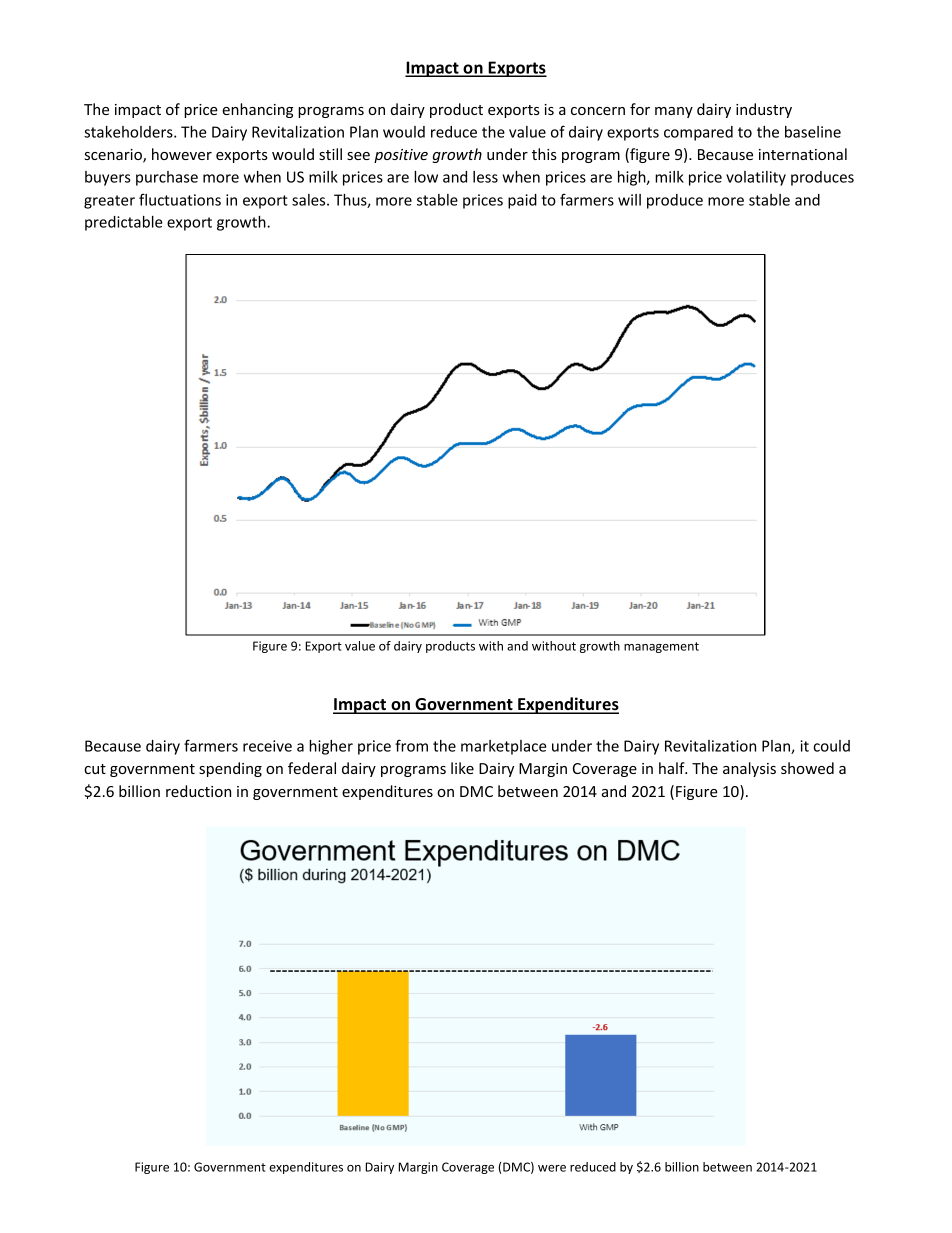 The width and height of the image is (952, 1233). Describe the element at coordinates (831, 746) in the image. I see `could` at that location.
